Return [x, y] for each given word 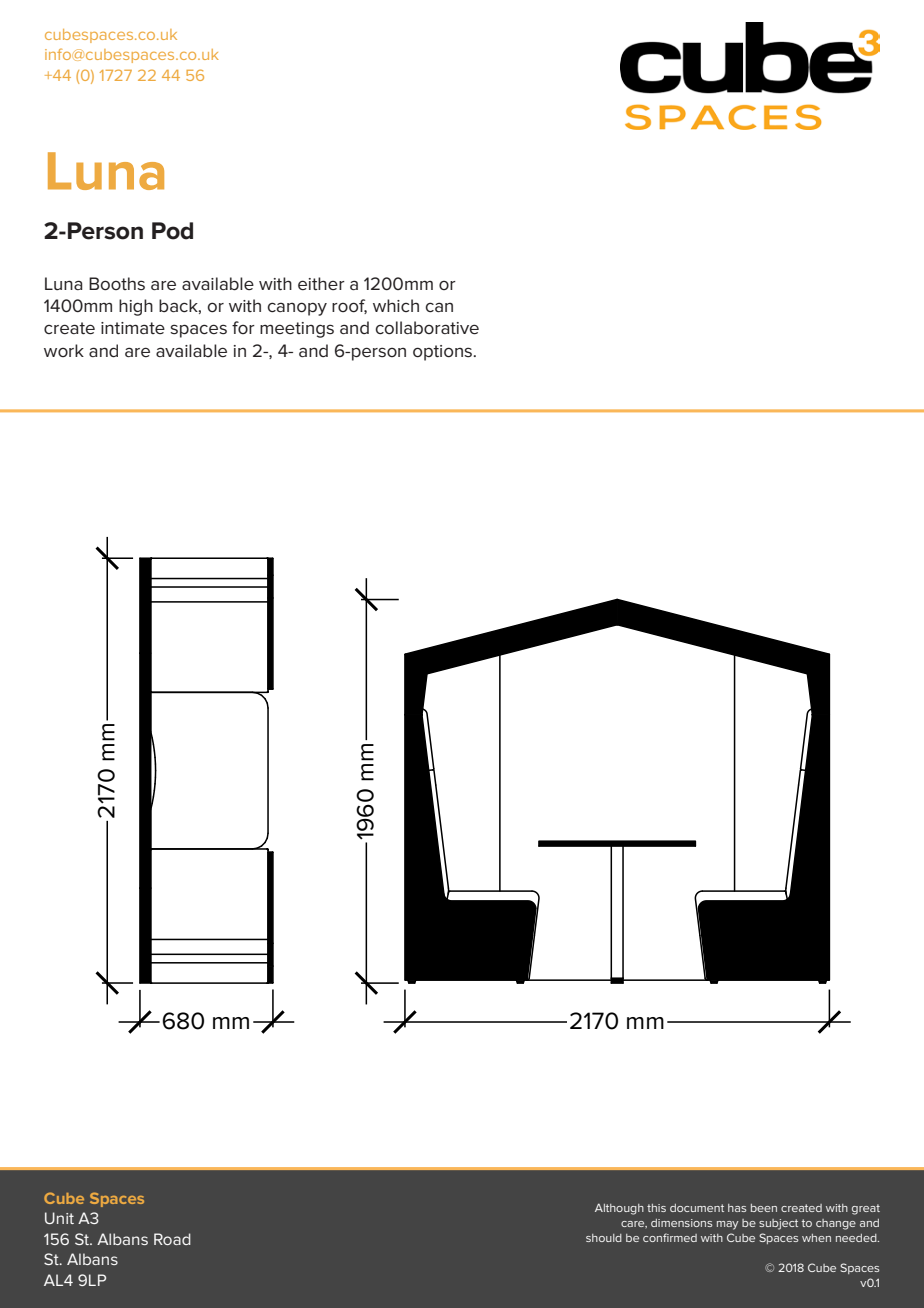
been [764, 1208]
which [396, 305]
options [444, 353]
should [604, 1238]
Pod [172, 231]
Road [172, 1239]
